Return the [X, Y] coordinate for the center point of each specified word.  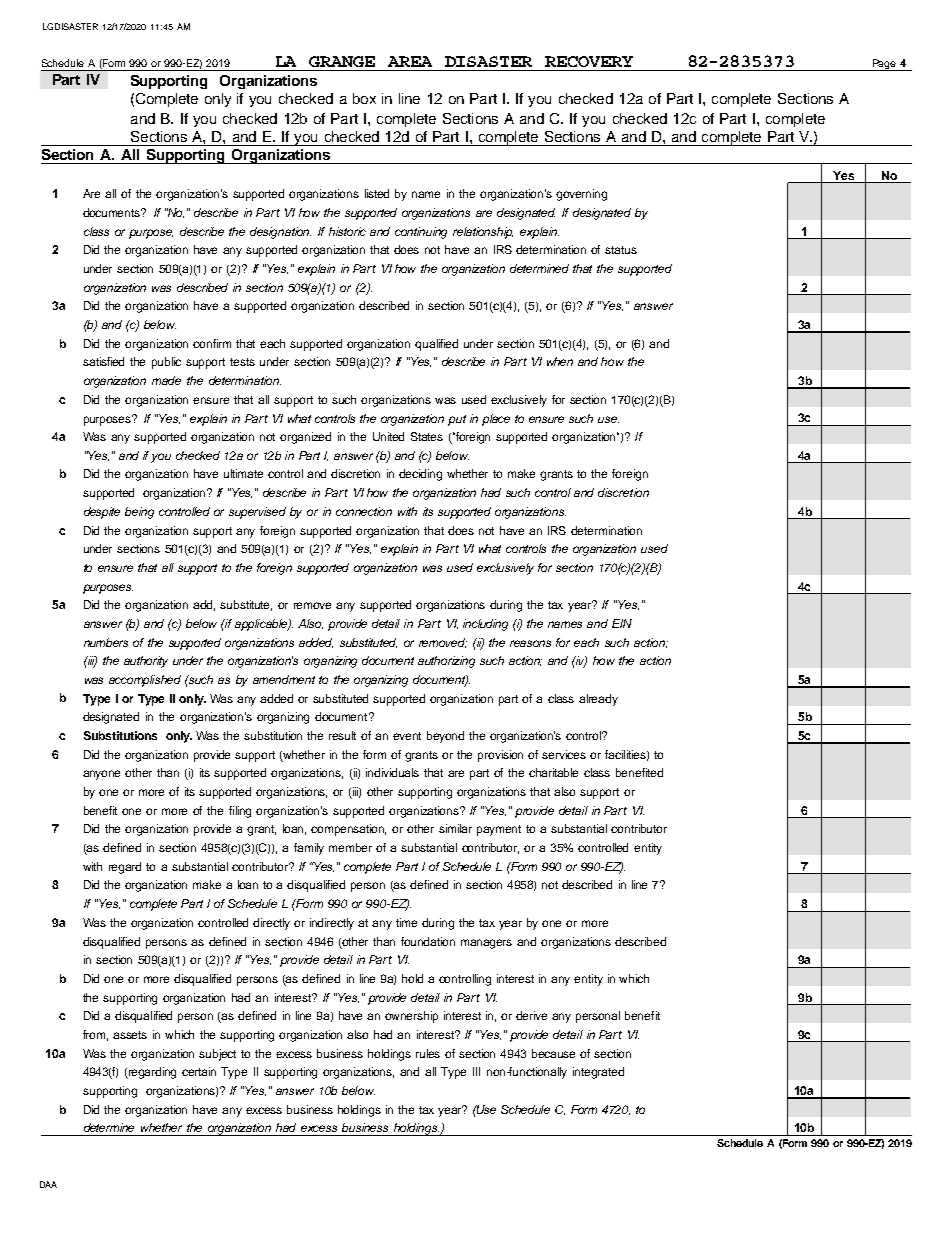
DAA [48, 1184]
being [139, 513]
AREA [410, 61]
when [560, 361]
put [457, 420]
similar [455, 828]
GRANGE [342, 61]
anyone [101, 775]
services [564, 754]
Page [884, 65]
